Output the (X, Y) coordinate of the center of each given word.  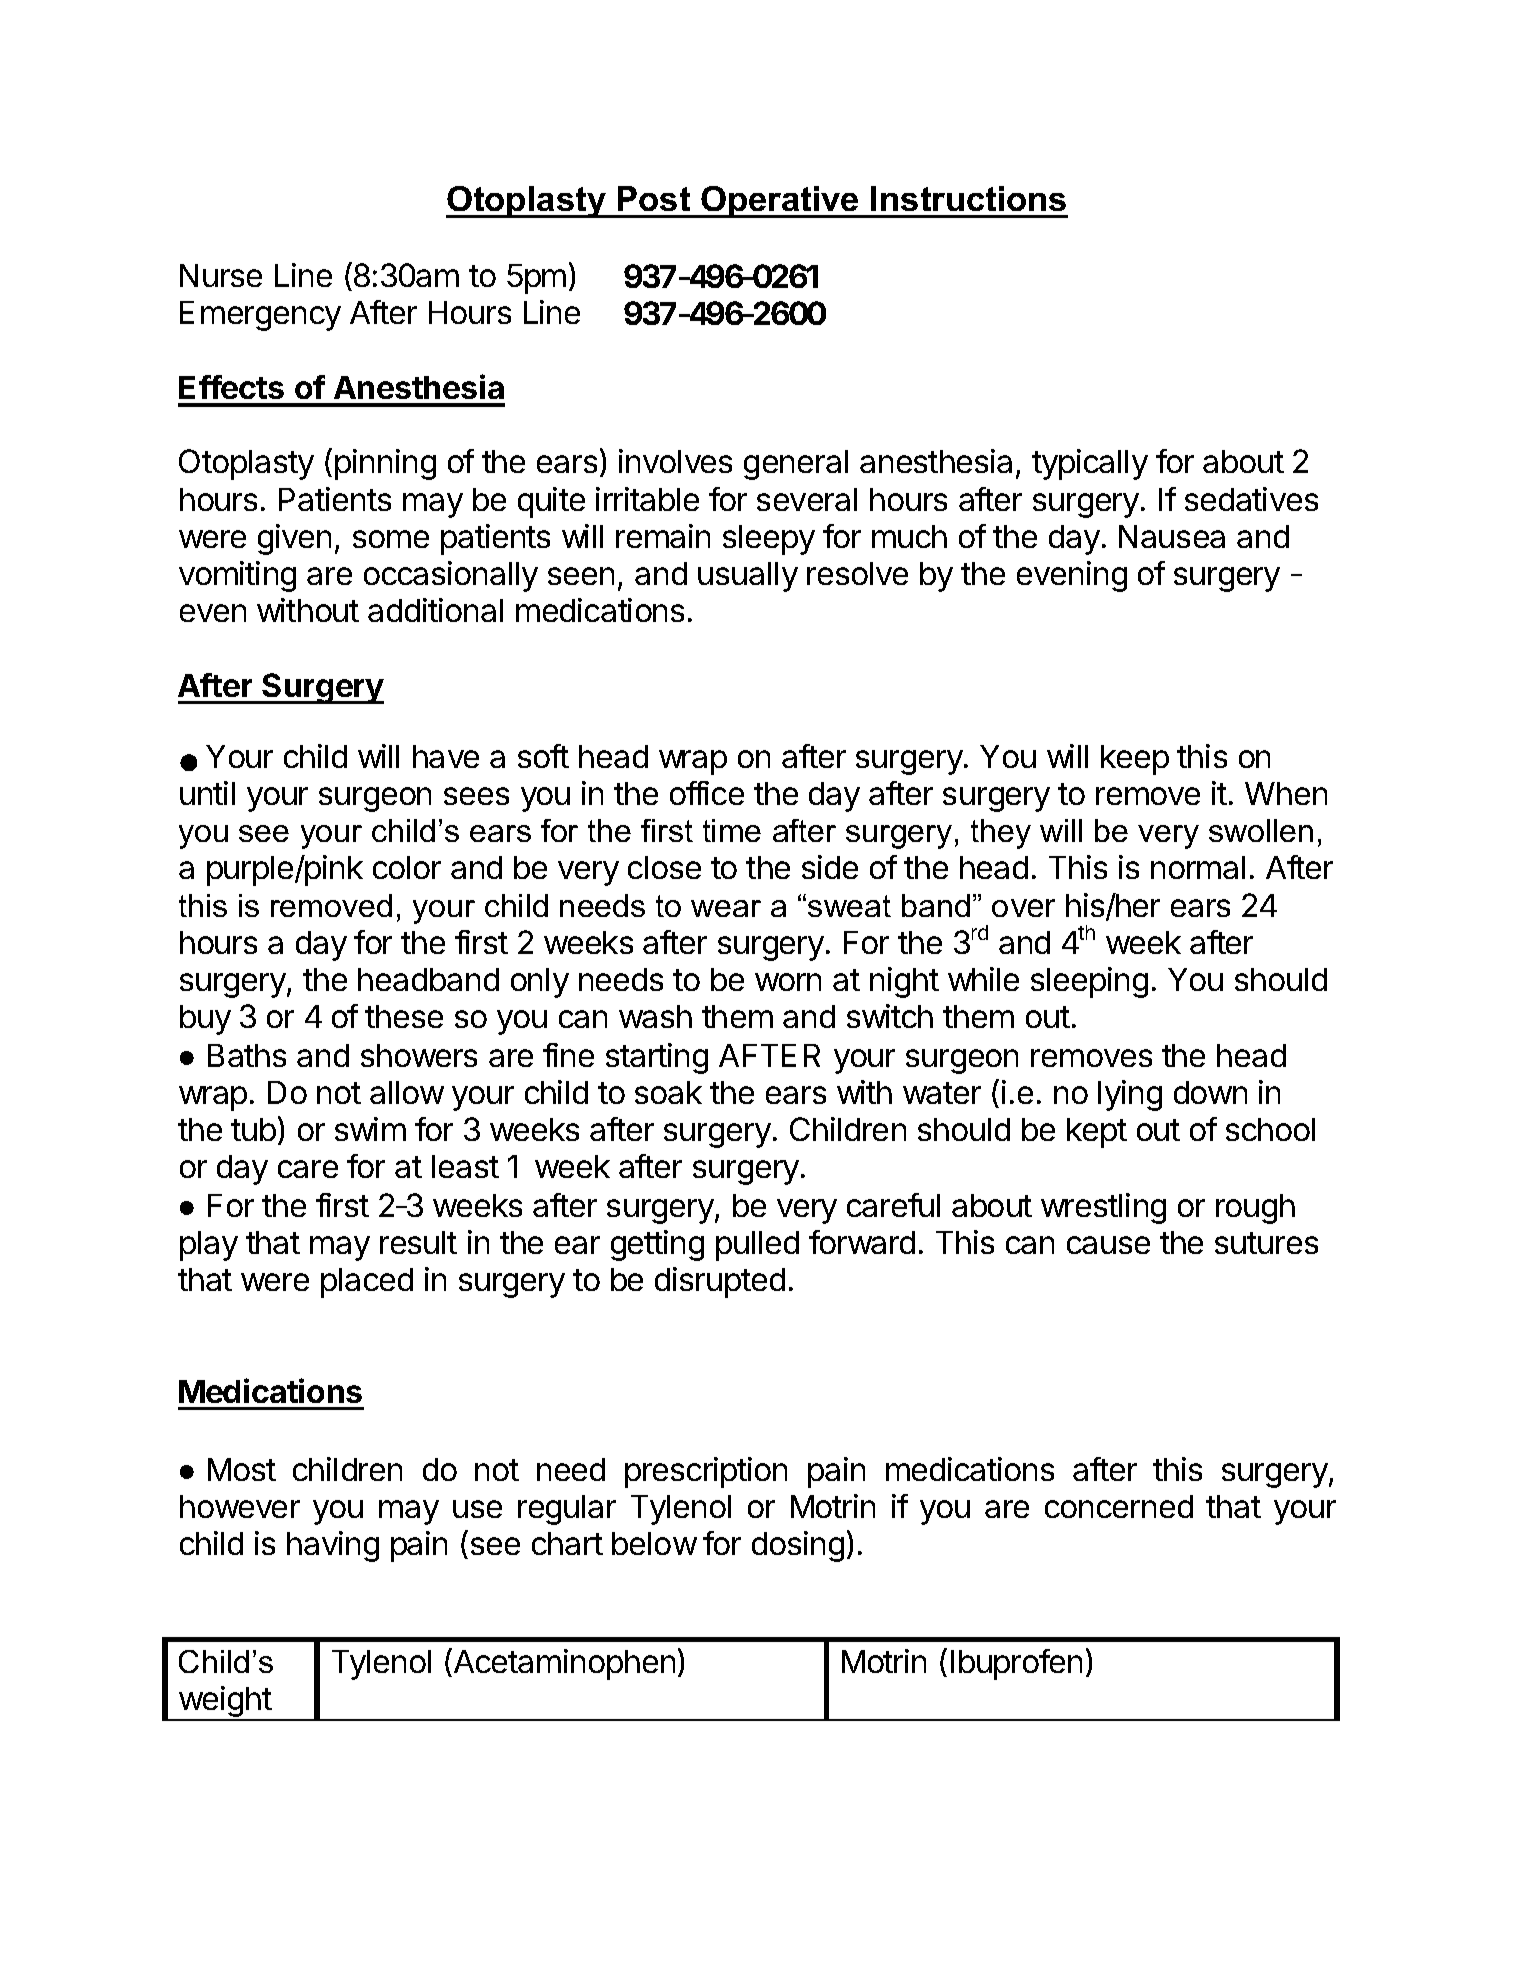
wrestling (1103, 1208)
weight (224, 1703)
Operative (780, 202)
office (707, 793)
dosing (798, 1546)
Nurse (221, 275)
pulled (757, 1246)
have (446, 756)
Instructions (968, 198)
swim (370, 1129)
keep (1135, 760)
